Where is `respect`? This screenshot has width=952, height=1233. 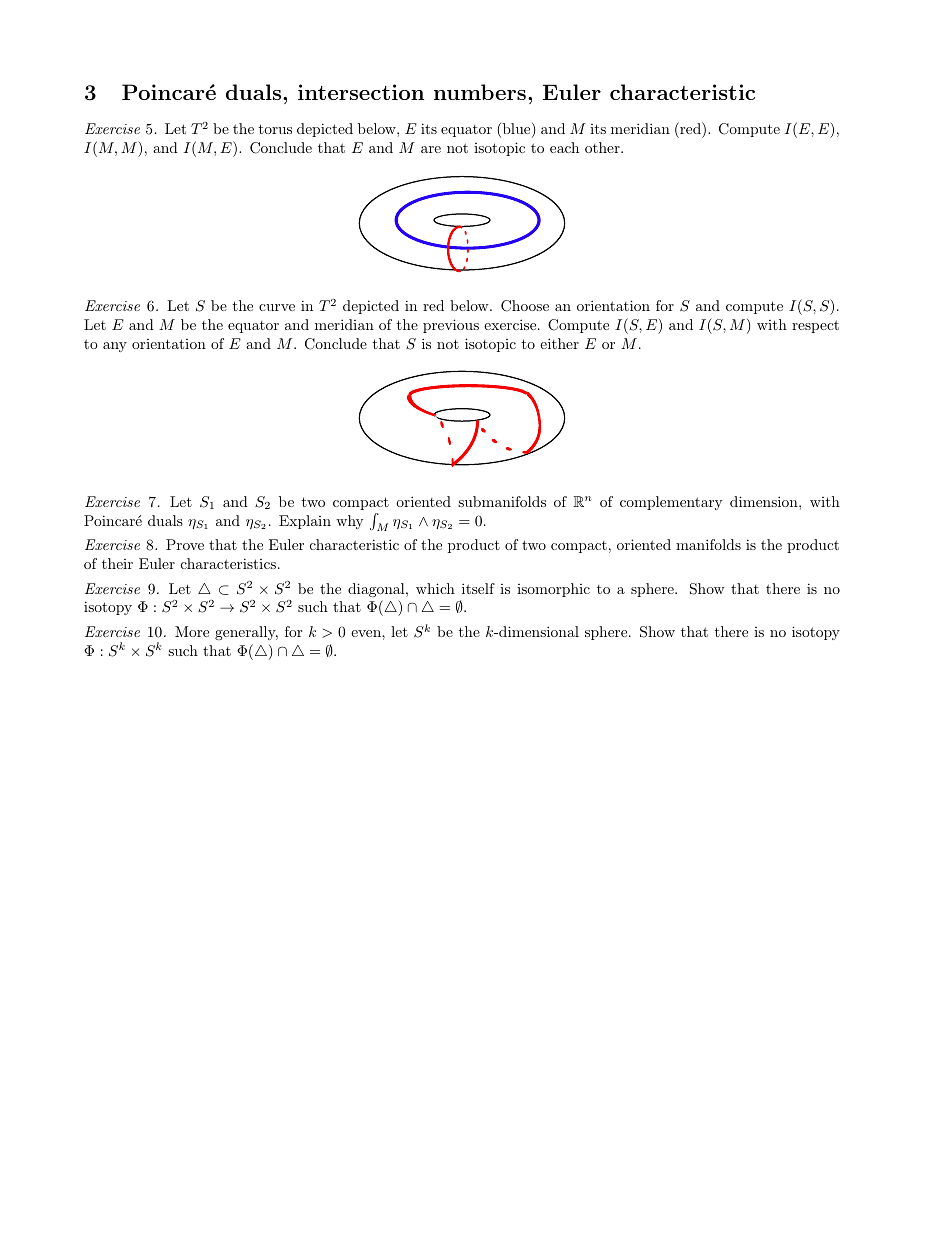
respect is located at coordinates (815, 326).
